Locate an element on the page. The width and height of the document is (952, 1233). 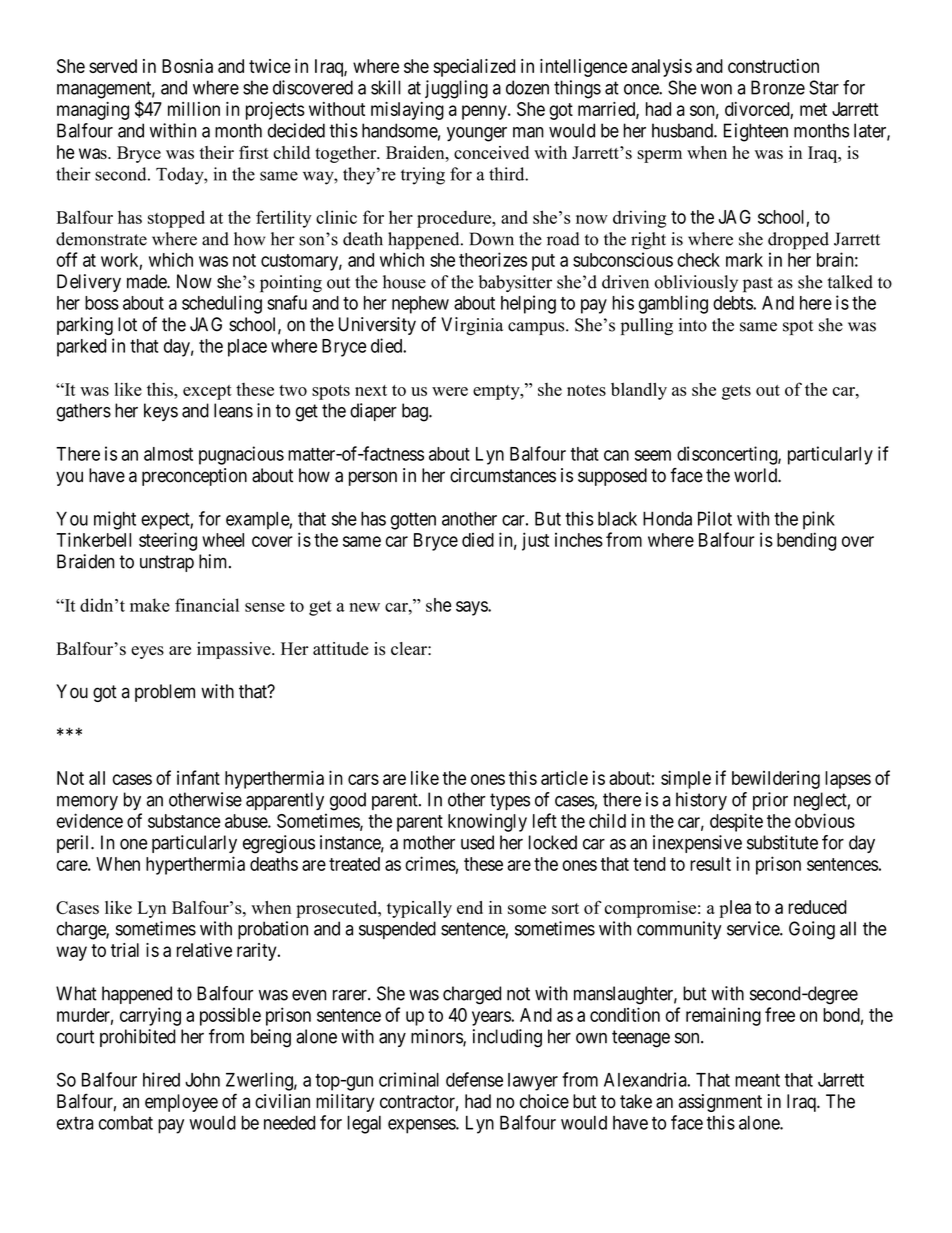
gets is located at coordinates (736, 392).
